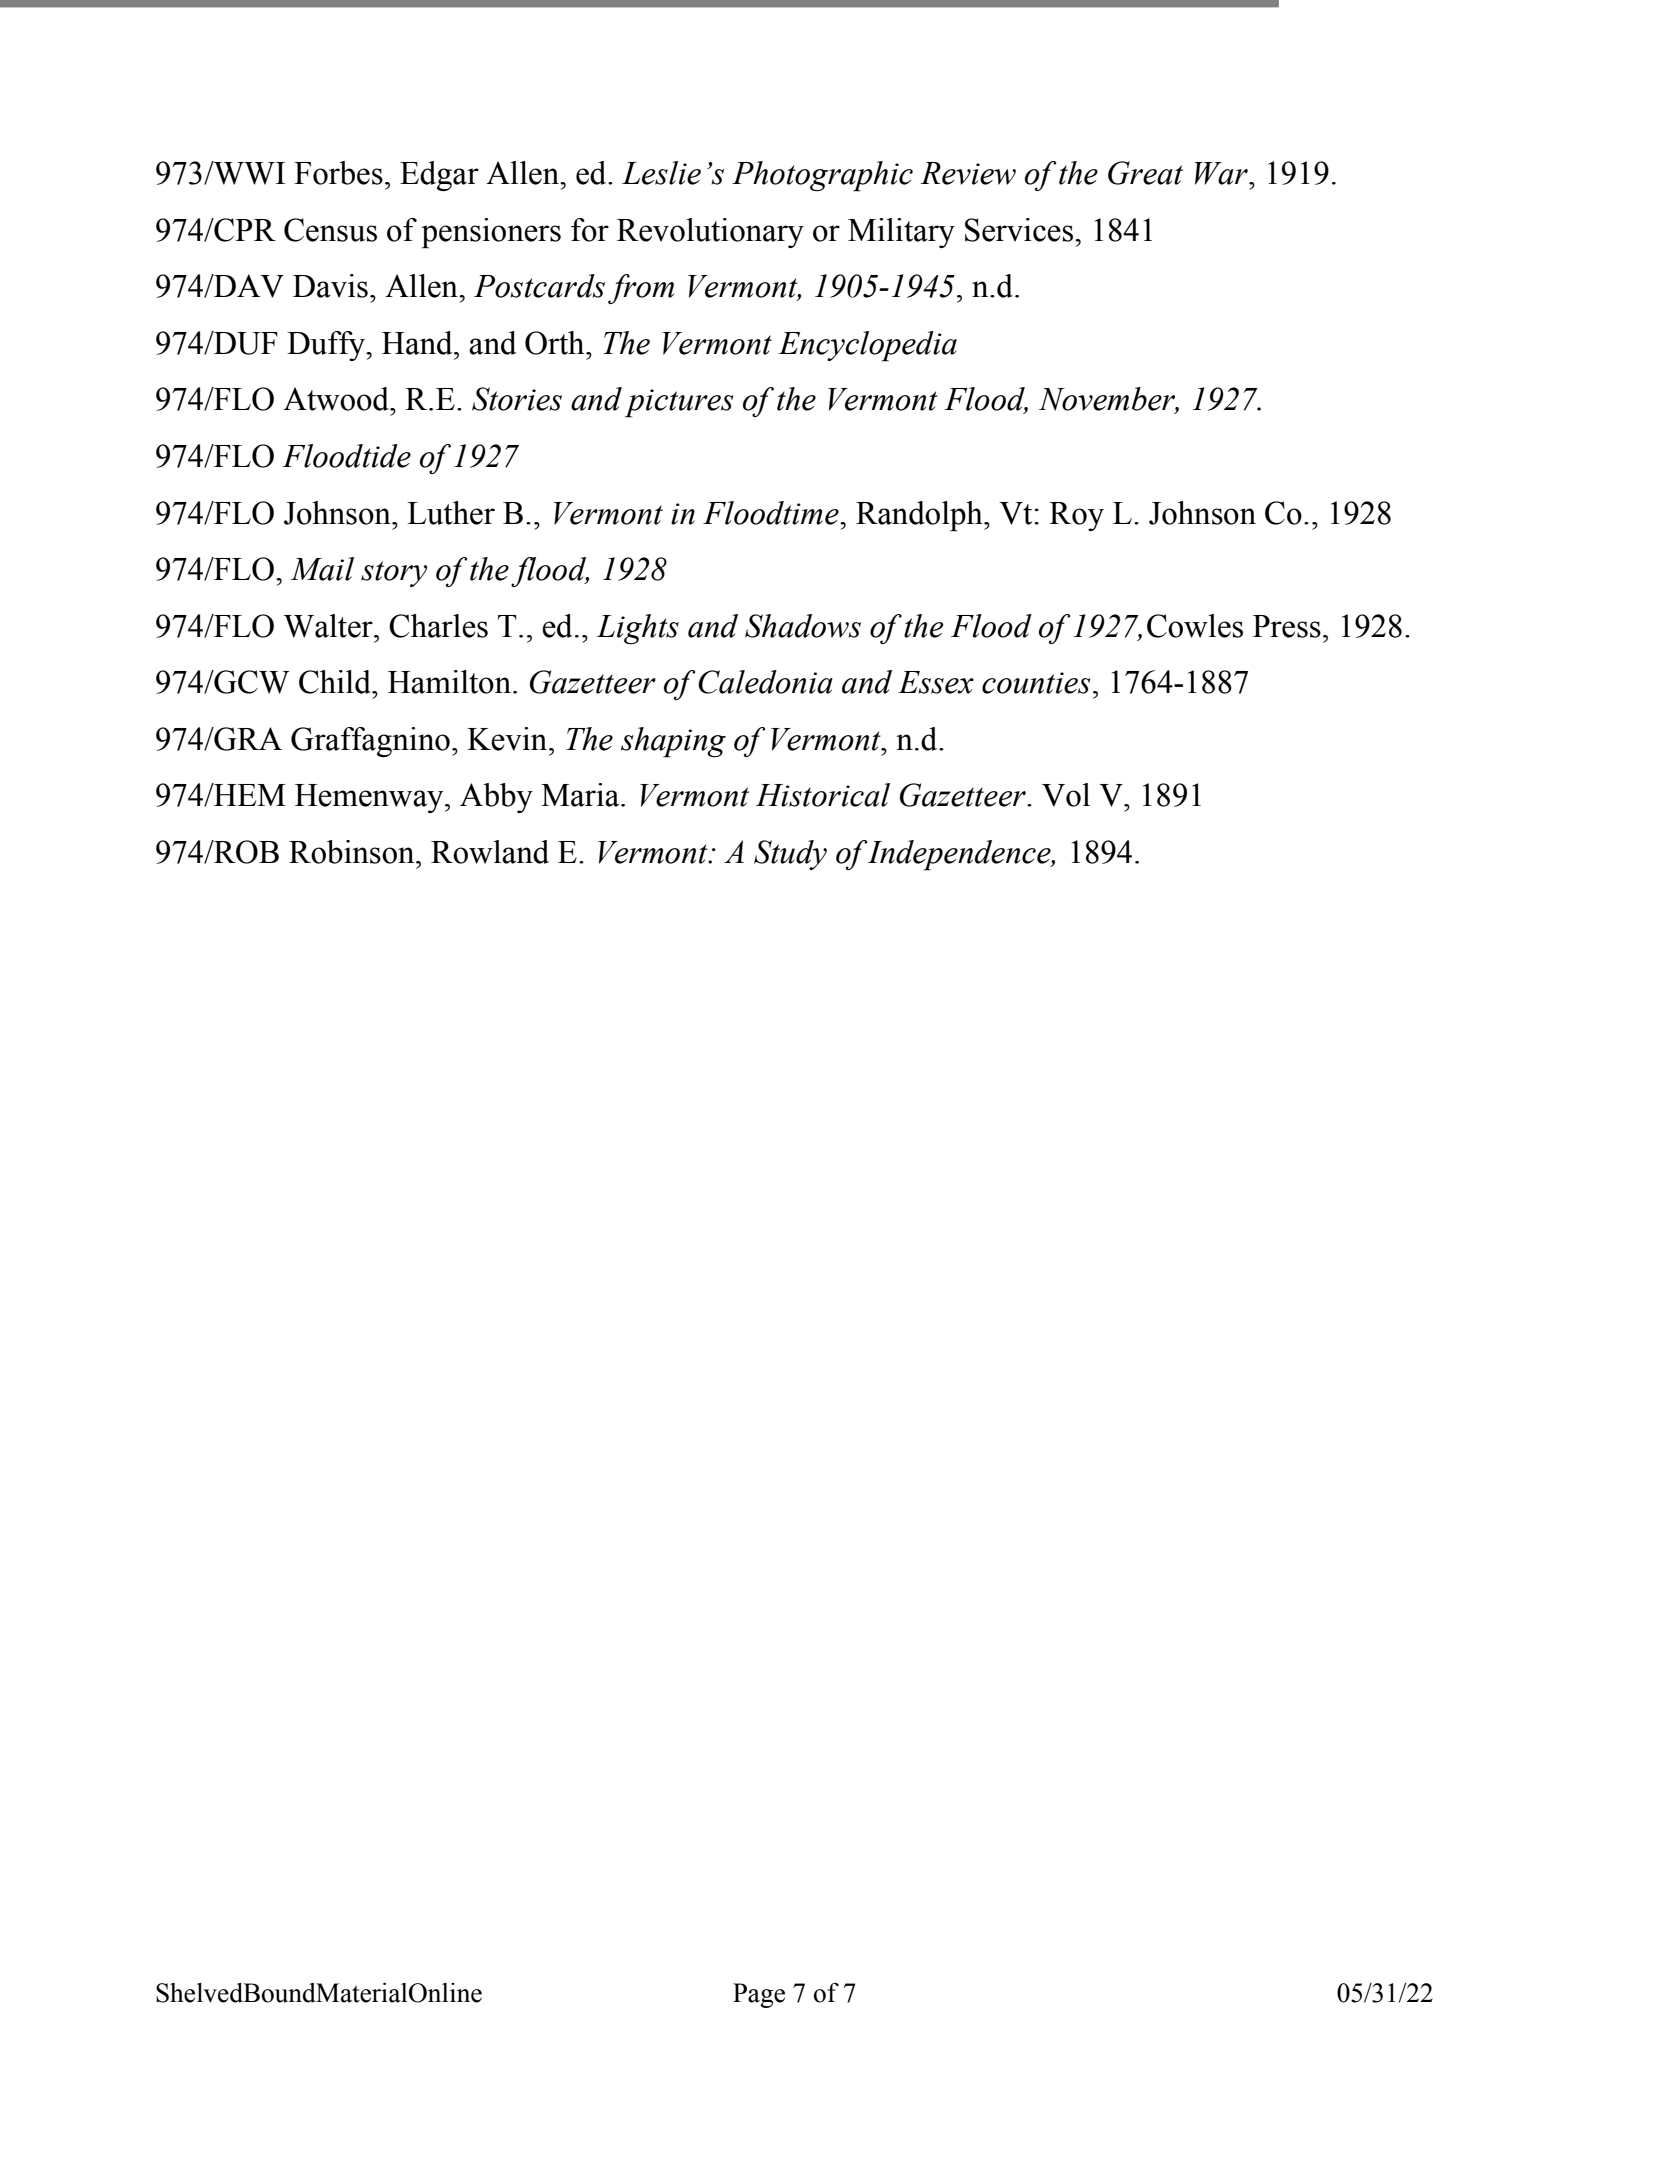  Describe the element at coordinates (1036, 683) in the screenshot. I see `counties` at that location.
